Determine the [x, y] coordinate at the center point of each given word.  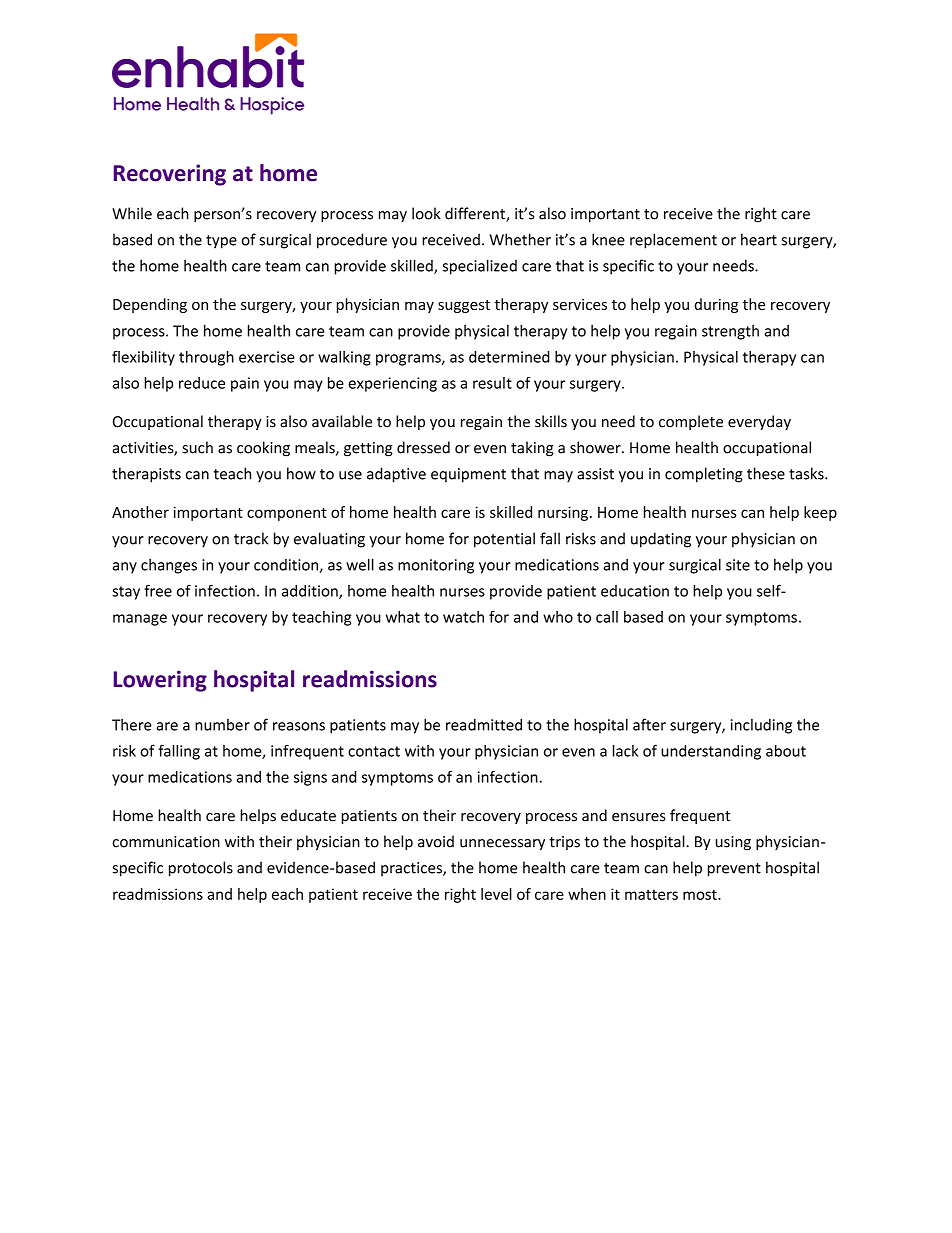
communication [166, 842]
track [251, 538]
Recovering [170, 175]
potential [504, 540]
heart [759, 239]
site [738, 565]
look [426, 213]
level [496, 894]
